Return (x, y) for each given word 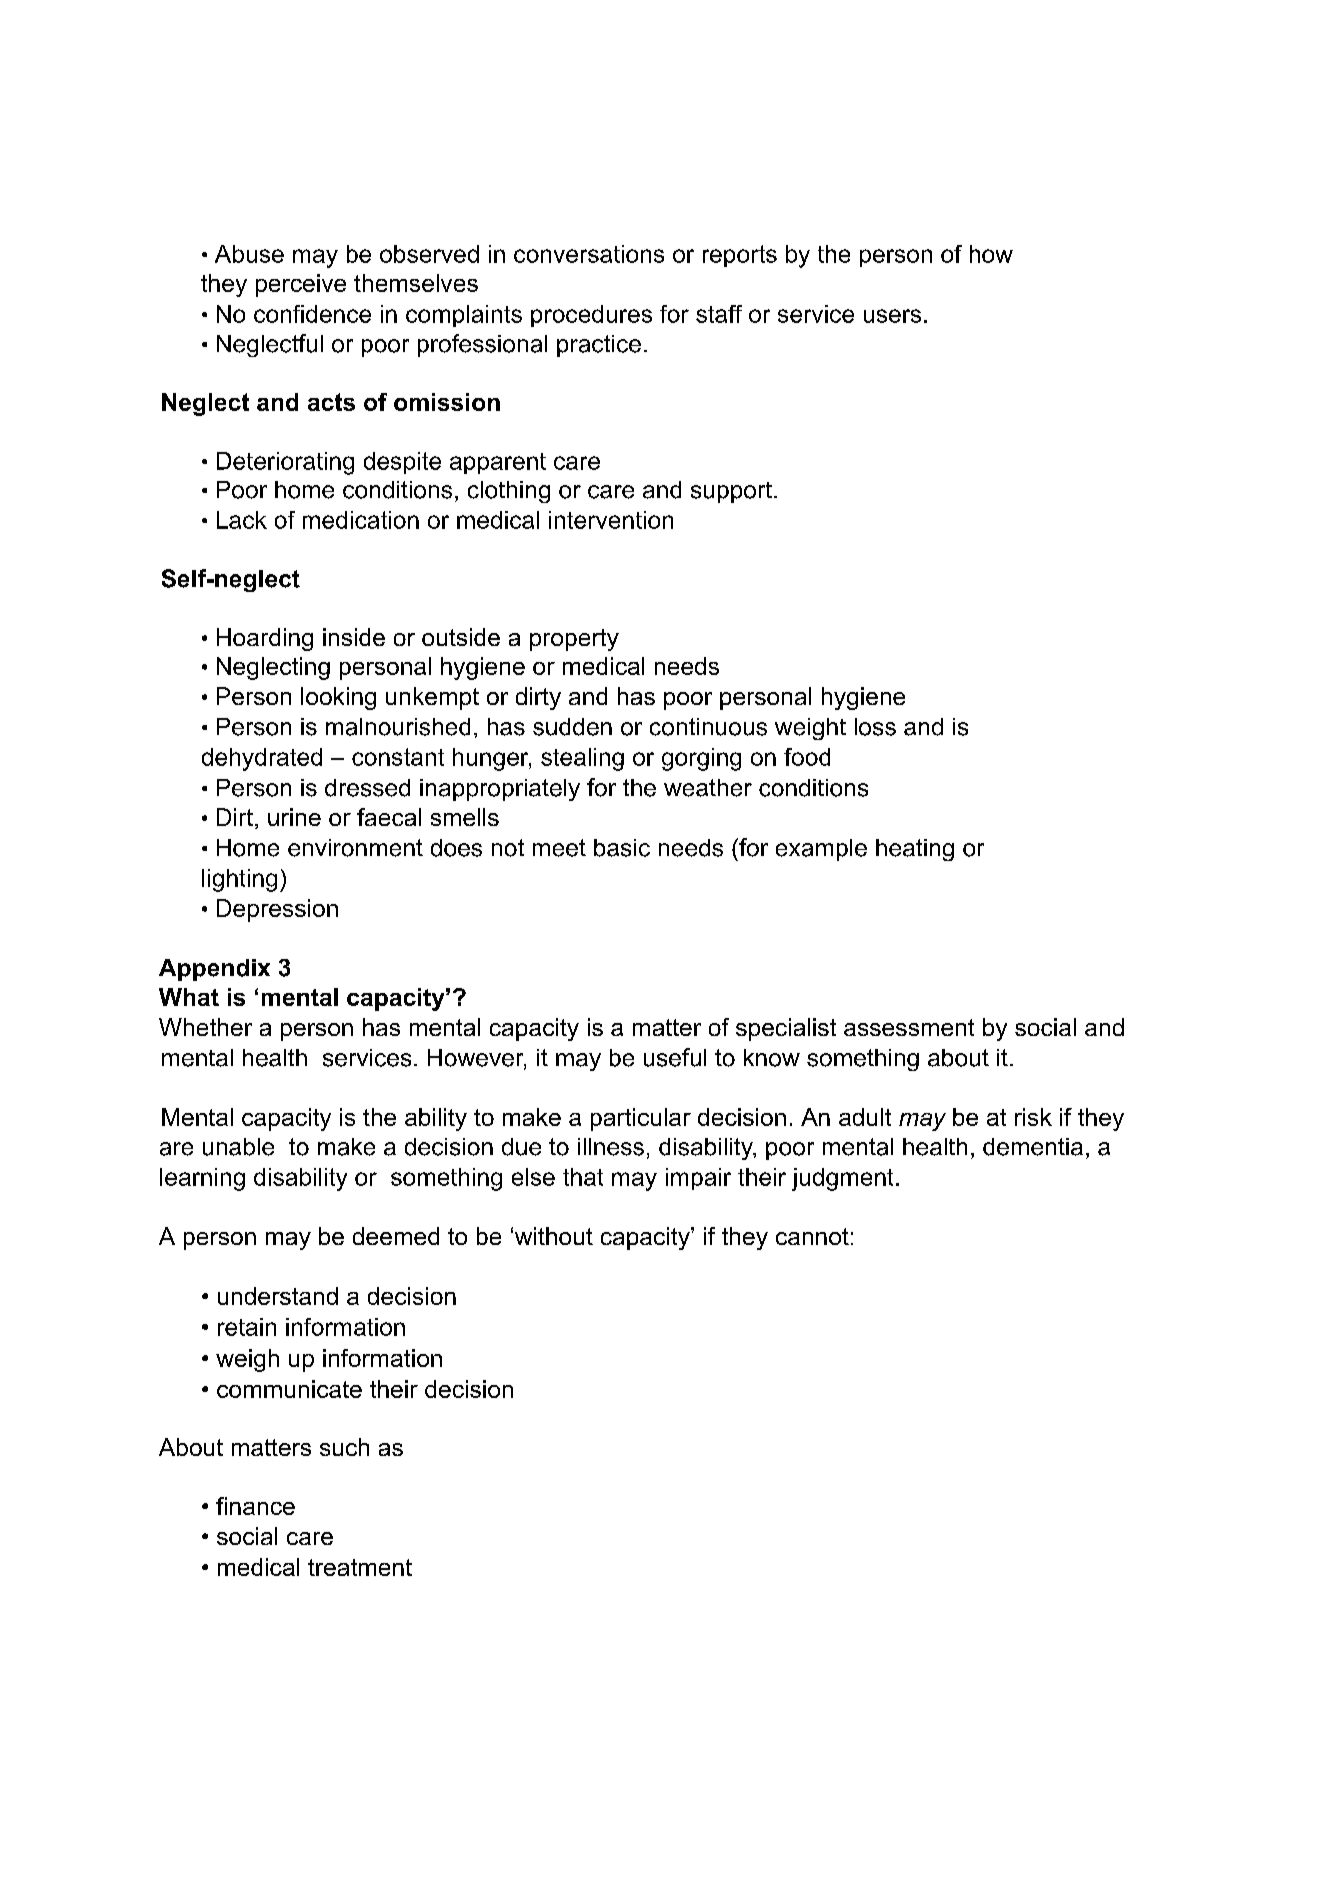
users (892, 316)
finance (255, 1506)
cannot (812, 1236)
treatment (360, 1567)
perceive (301, 285)
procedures (591, 316)
